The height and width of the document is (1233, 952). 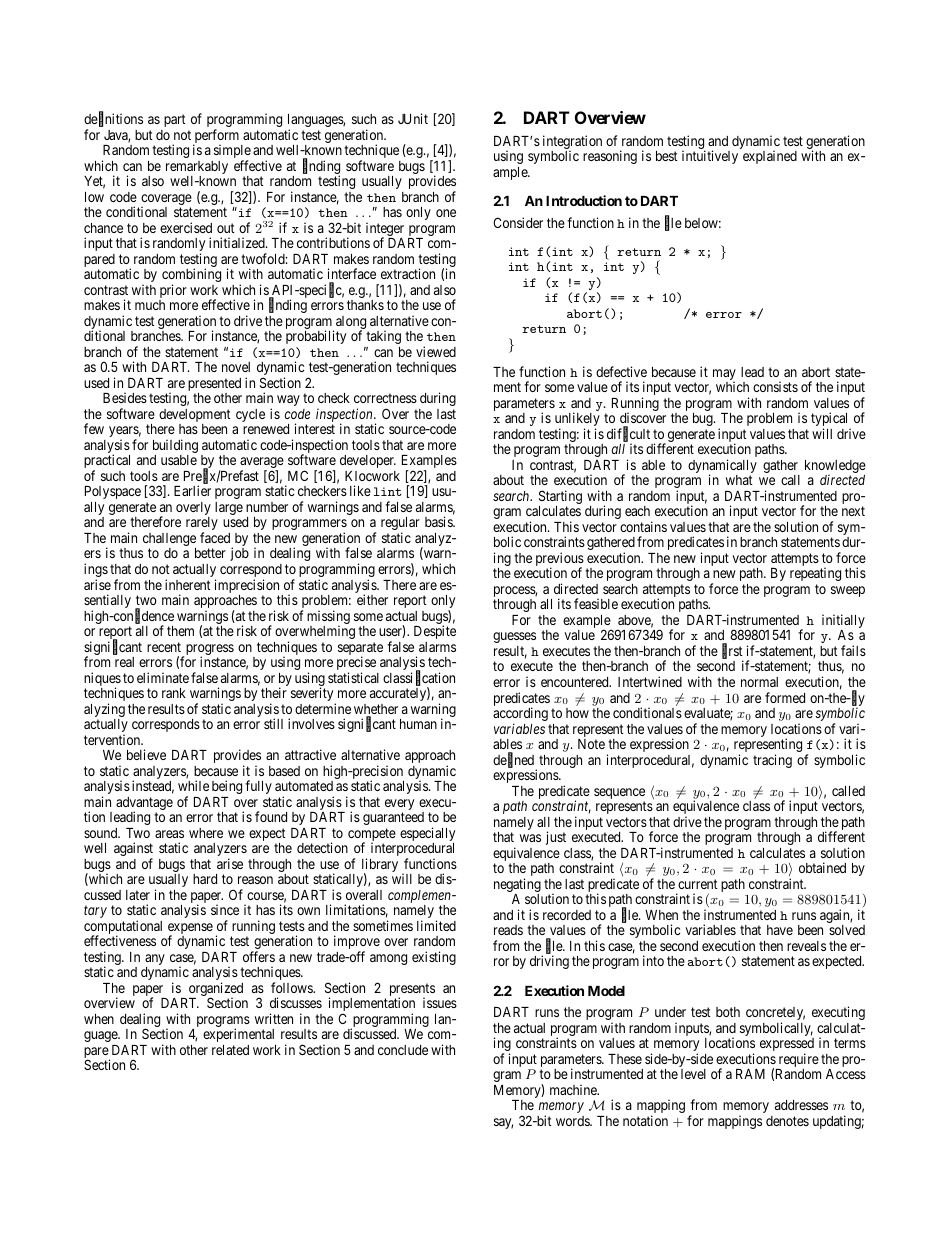 I want to click on consists, so click(x=775, y=386).
